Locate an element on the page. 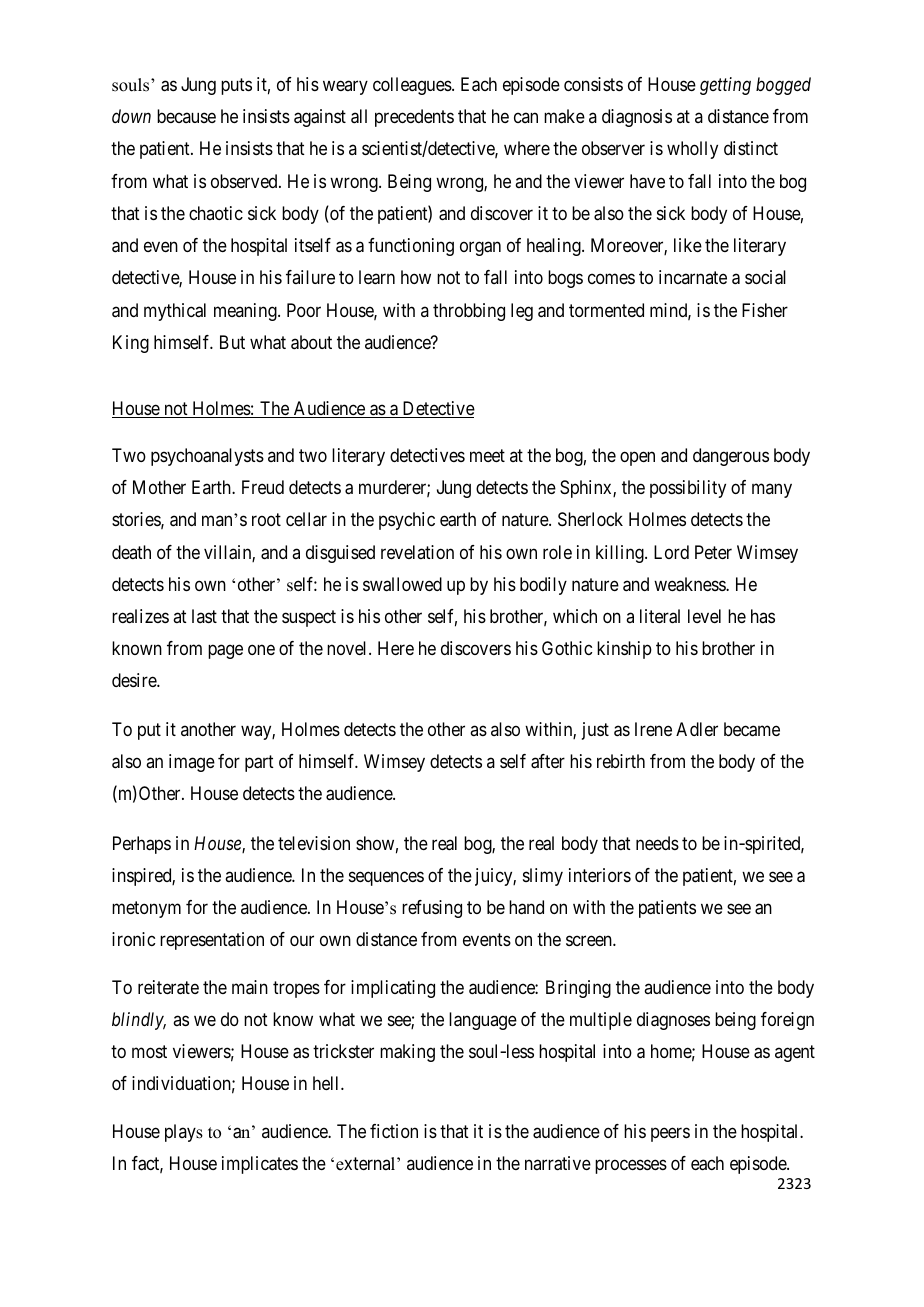 Image resolution: width=924 pixels, height=1307 pixels. precedents is located at coordinates (414, 118).
